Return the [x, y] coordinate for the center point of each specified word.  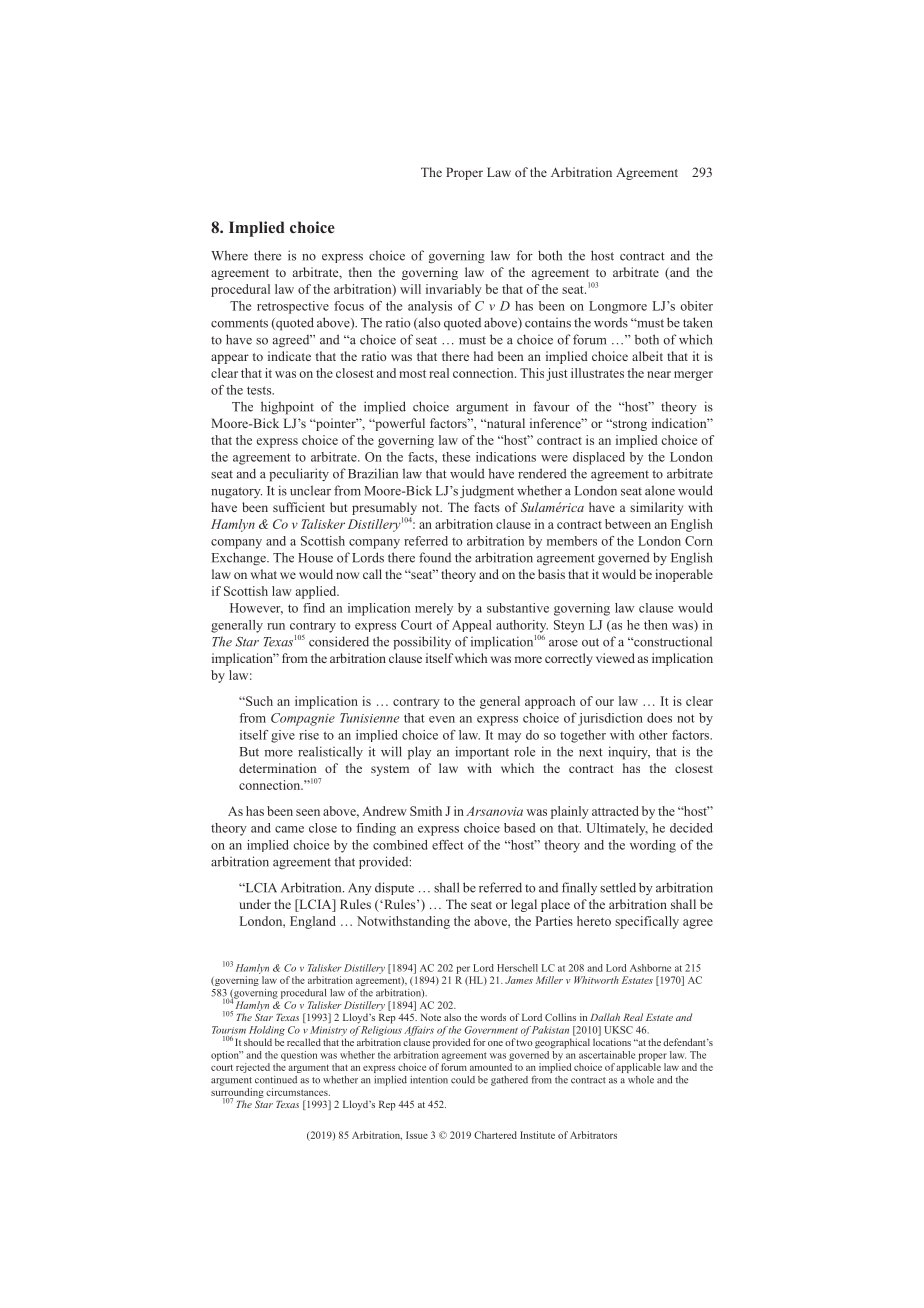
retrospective [293, 307]
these [456, 457]
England [313, 922]
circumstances [298, 1092]
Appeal [472, 626]
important [482, 752]
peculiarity [299, 475]
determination [277, 768]
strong [629, 425]
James [519, 980]
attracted [615, 811]
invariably [454, 290]
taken [698, 322]
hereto [594, 921]
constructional [672, 641]
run [276, 626]
